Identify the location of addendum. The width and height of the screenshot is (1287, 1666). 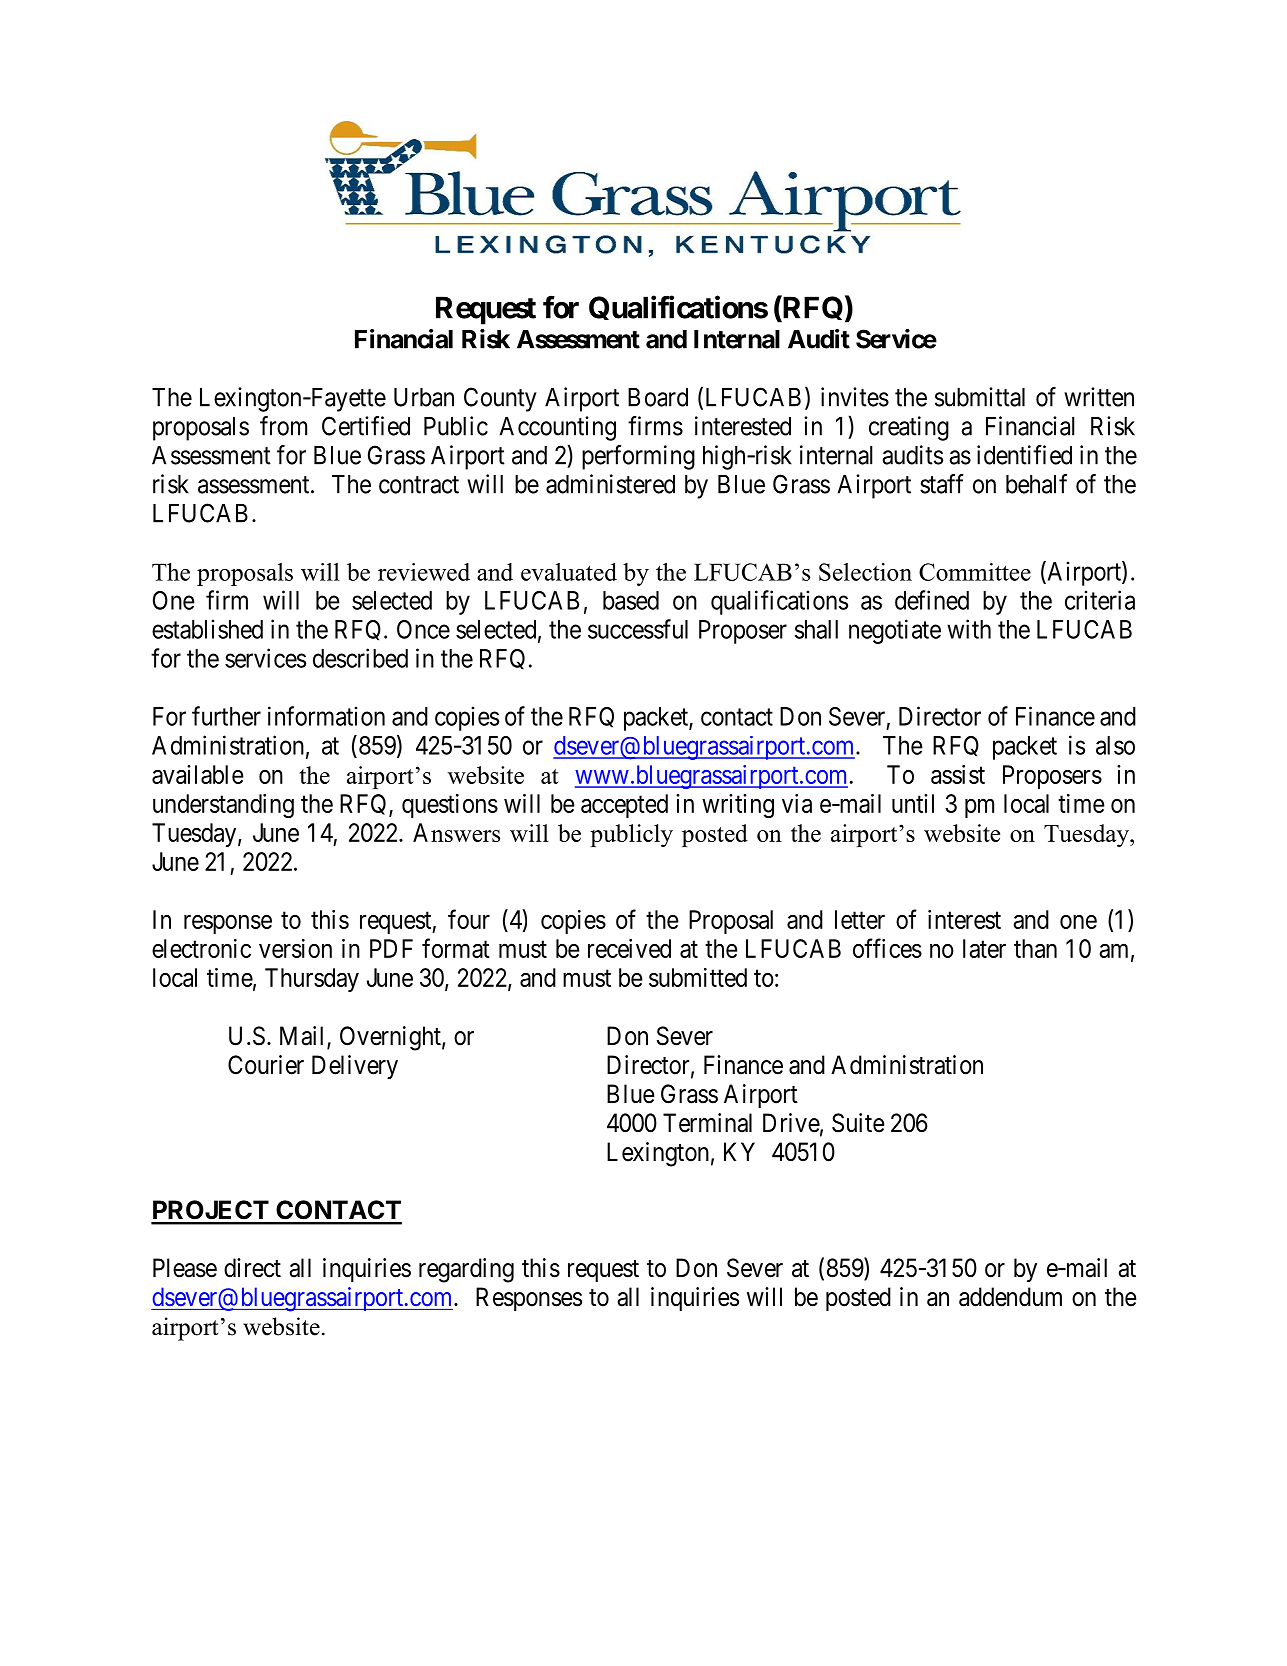
(1010, 1297).
